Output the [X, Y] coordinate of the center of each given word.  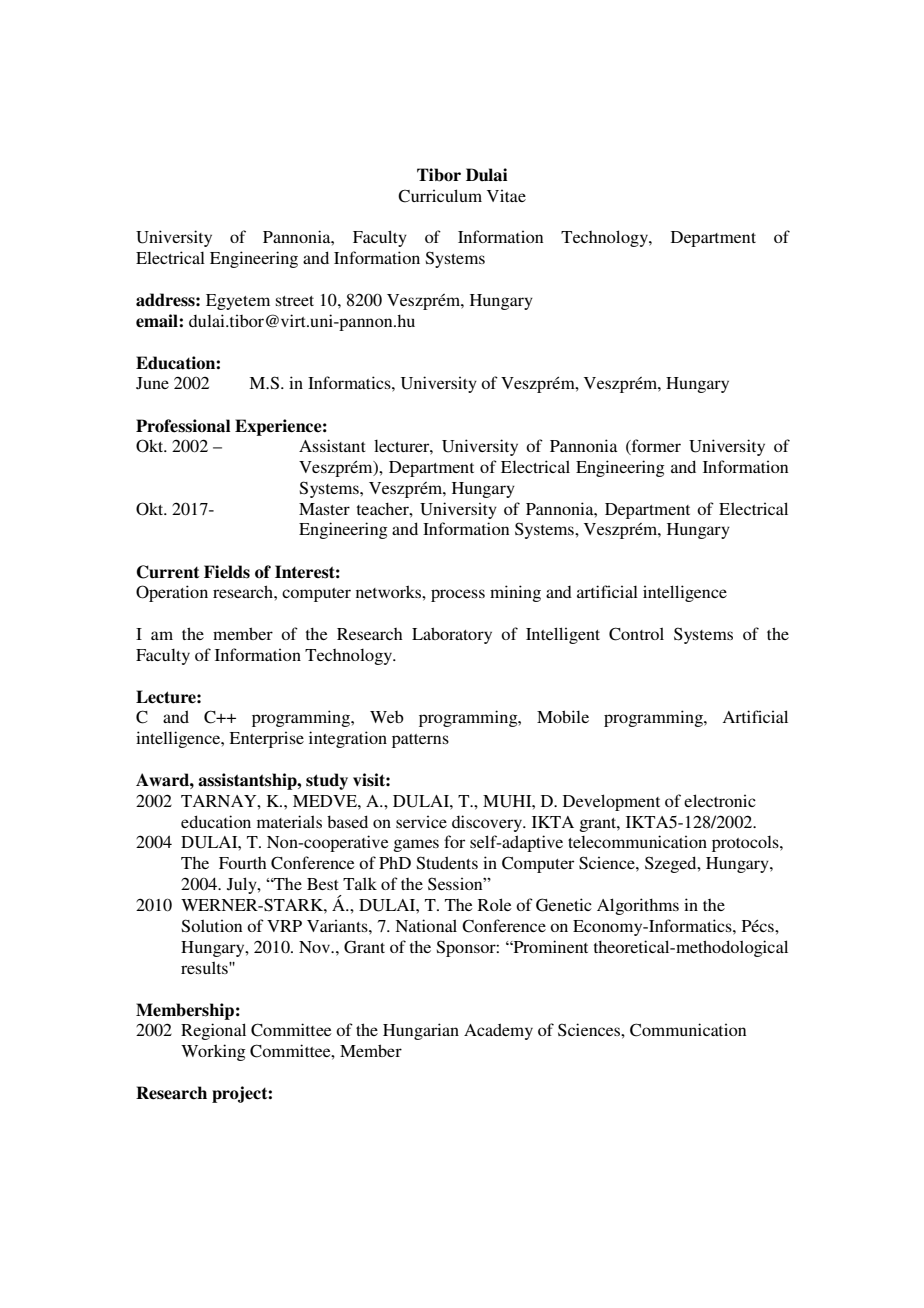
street [295, 301]
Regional [213, 1031]
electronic [720, 800]
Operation [172, 593]
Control [636, 634]
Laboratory [452, 635]
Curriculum [440, 196]
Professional [183, 426]
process [458, 595]
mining [515, 593]
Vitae [506, 195]
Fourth [243, 863]
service [421, 821]
